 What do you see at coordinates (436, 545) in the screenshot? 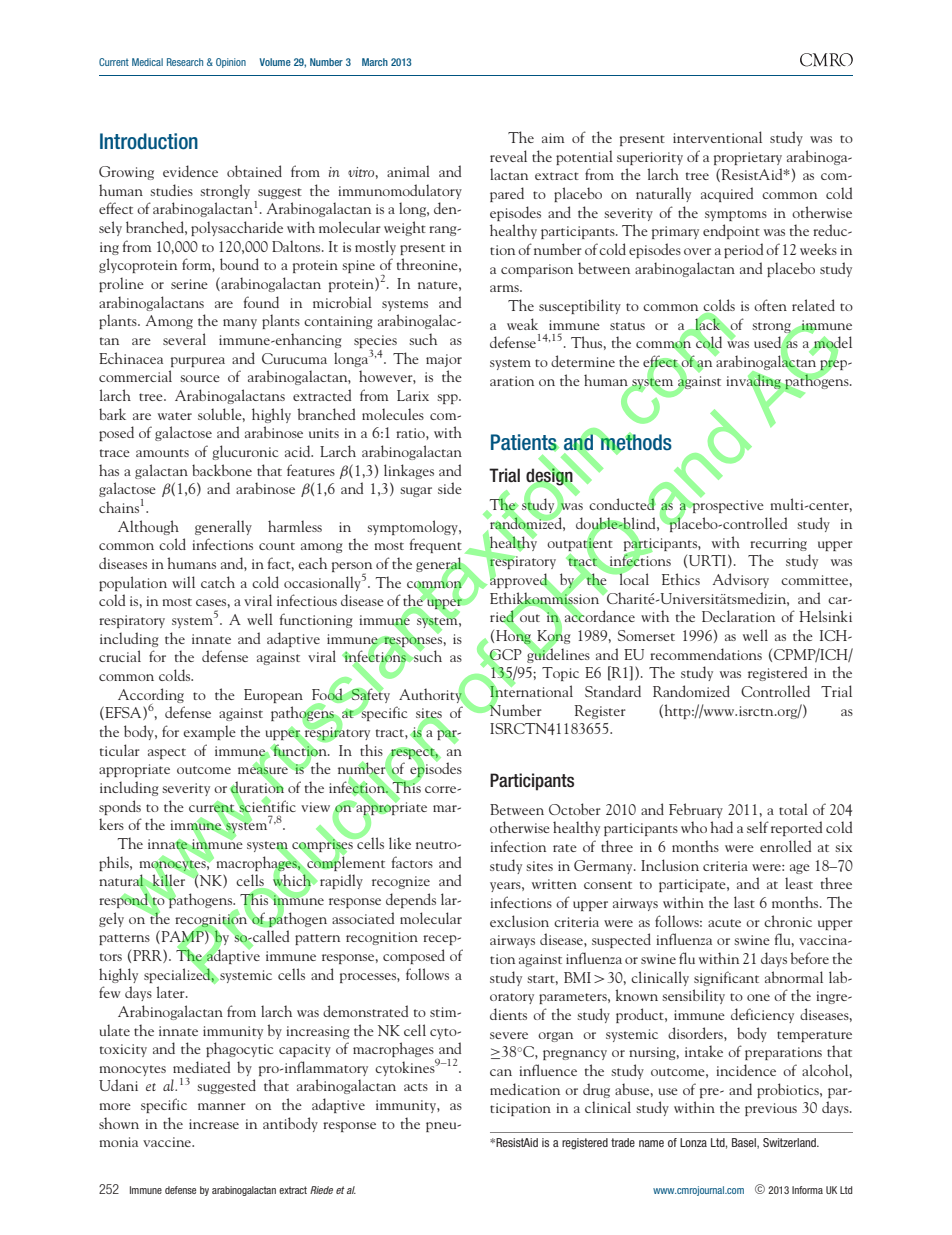
I see `frequent` at bounding box center [436, 545].
